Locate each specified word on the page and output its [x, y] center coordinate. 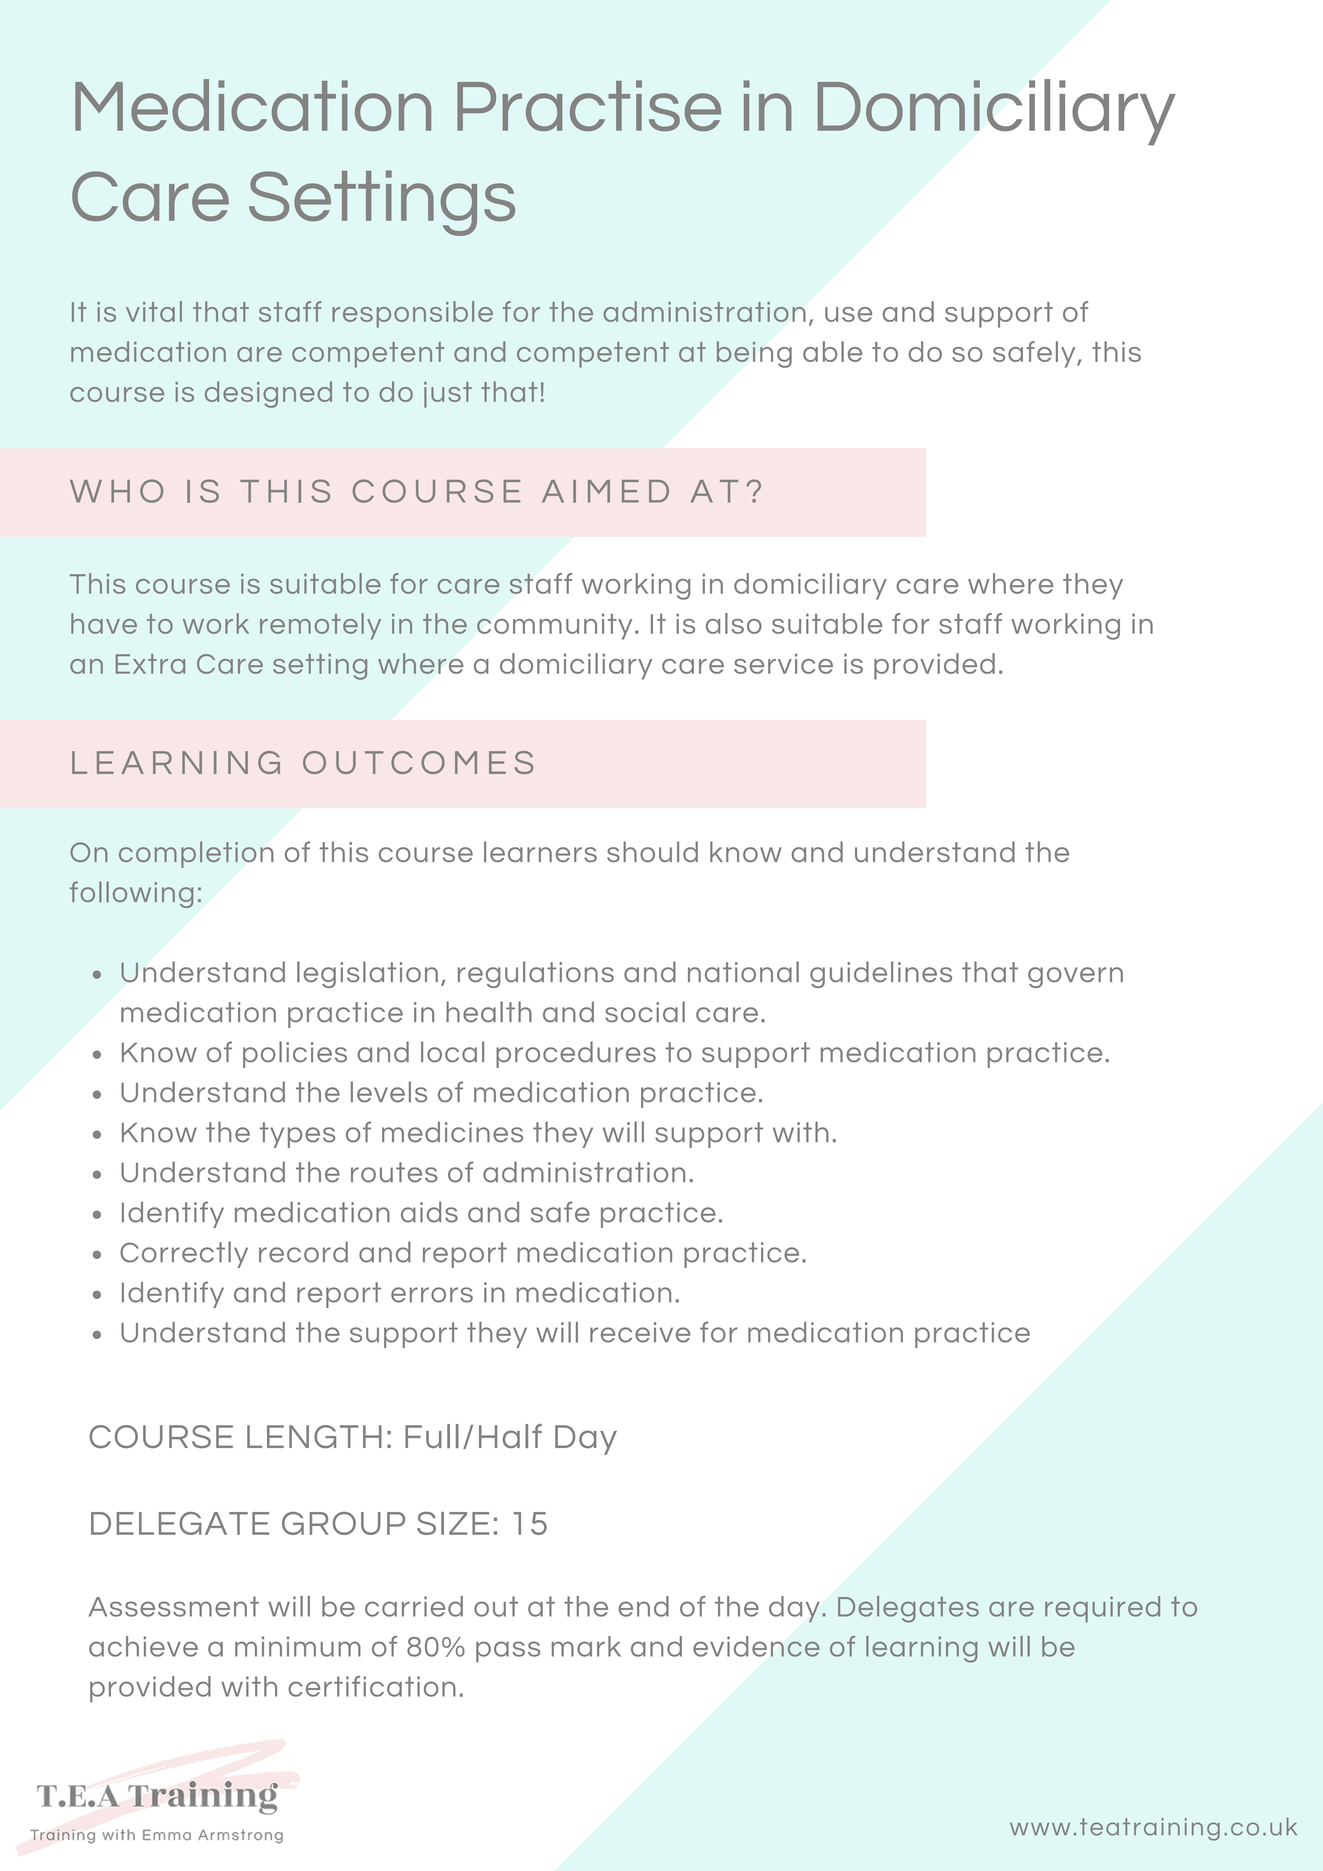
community [554, 626]
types [297, 1135]
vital [154, 311]
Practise [589, 105]
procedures [576, 1054]
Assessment [174, 1606]
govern [1075, 977]
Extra [150, 664]
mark [586, 1646]
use [848, 314]
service [783, 664]
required [1102, 1609]
